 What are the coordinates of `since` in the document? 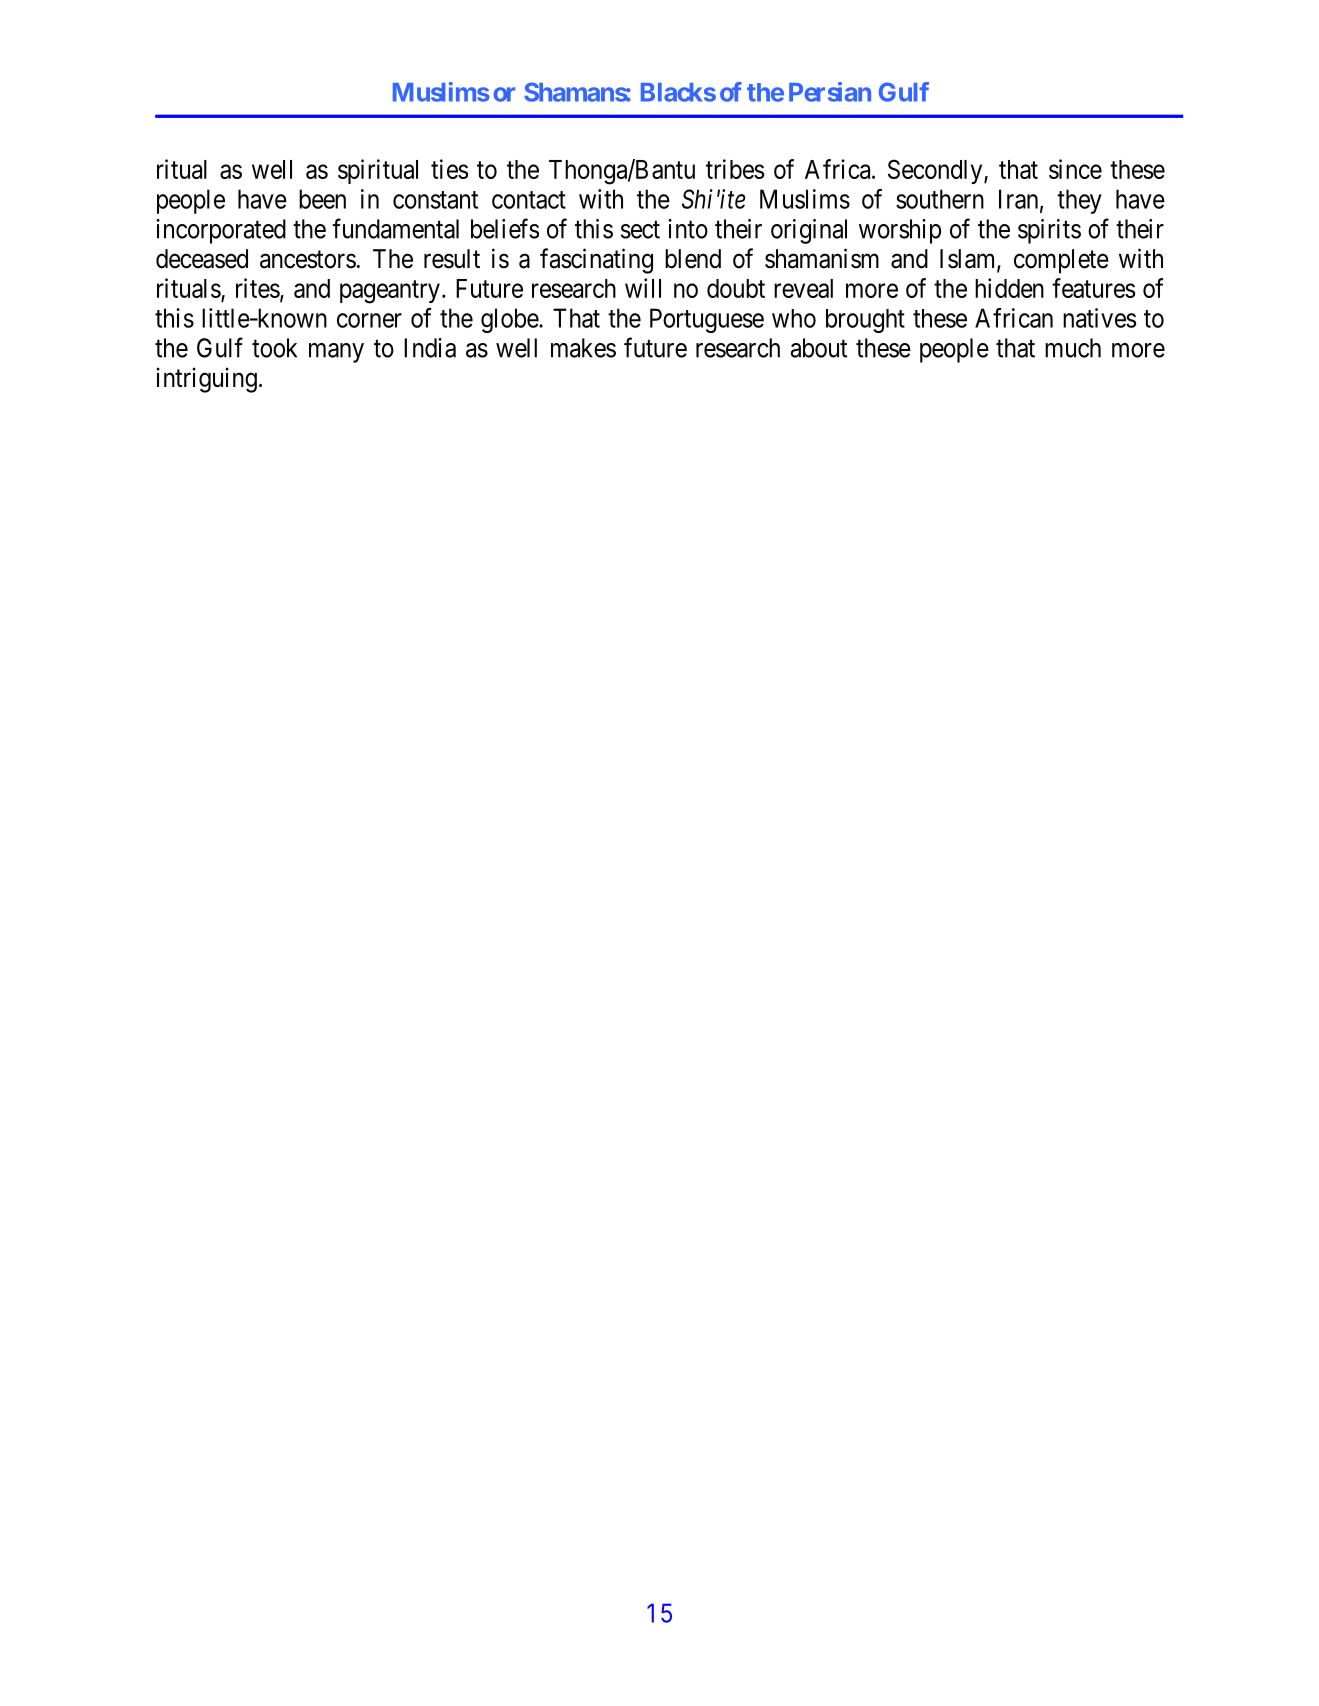 It's located at (1075, 169).
